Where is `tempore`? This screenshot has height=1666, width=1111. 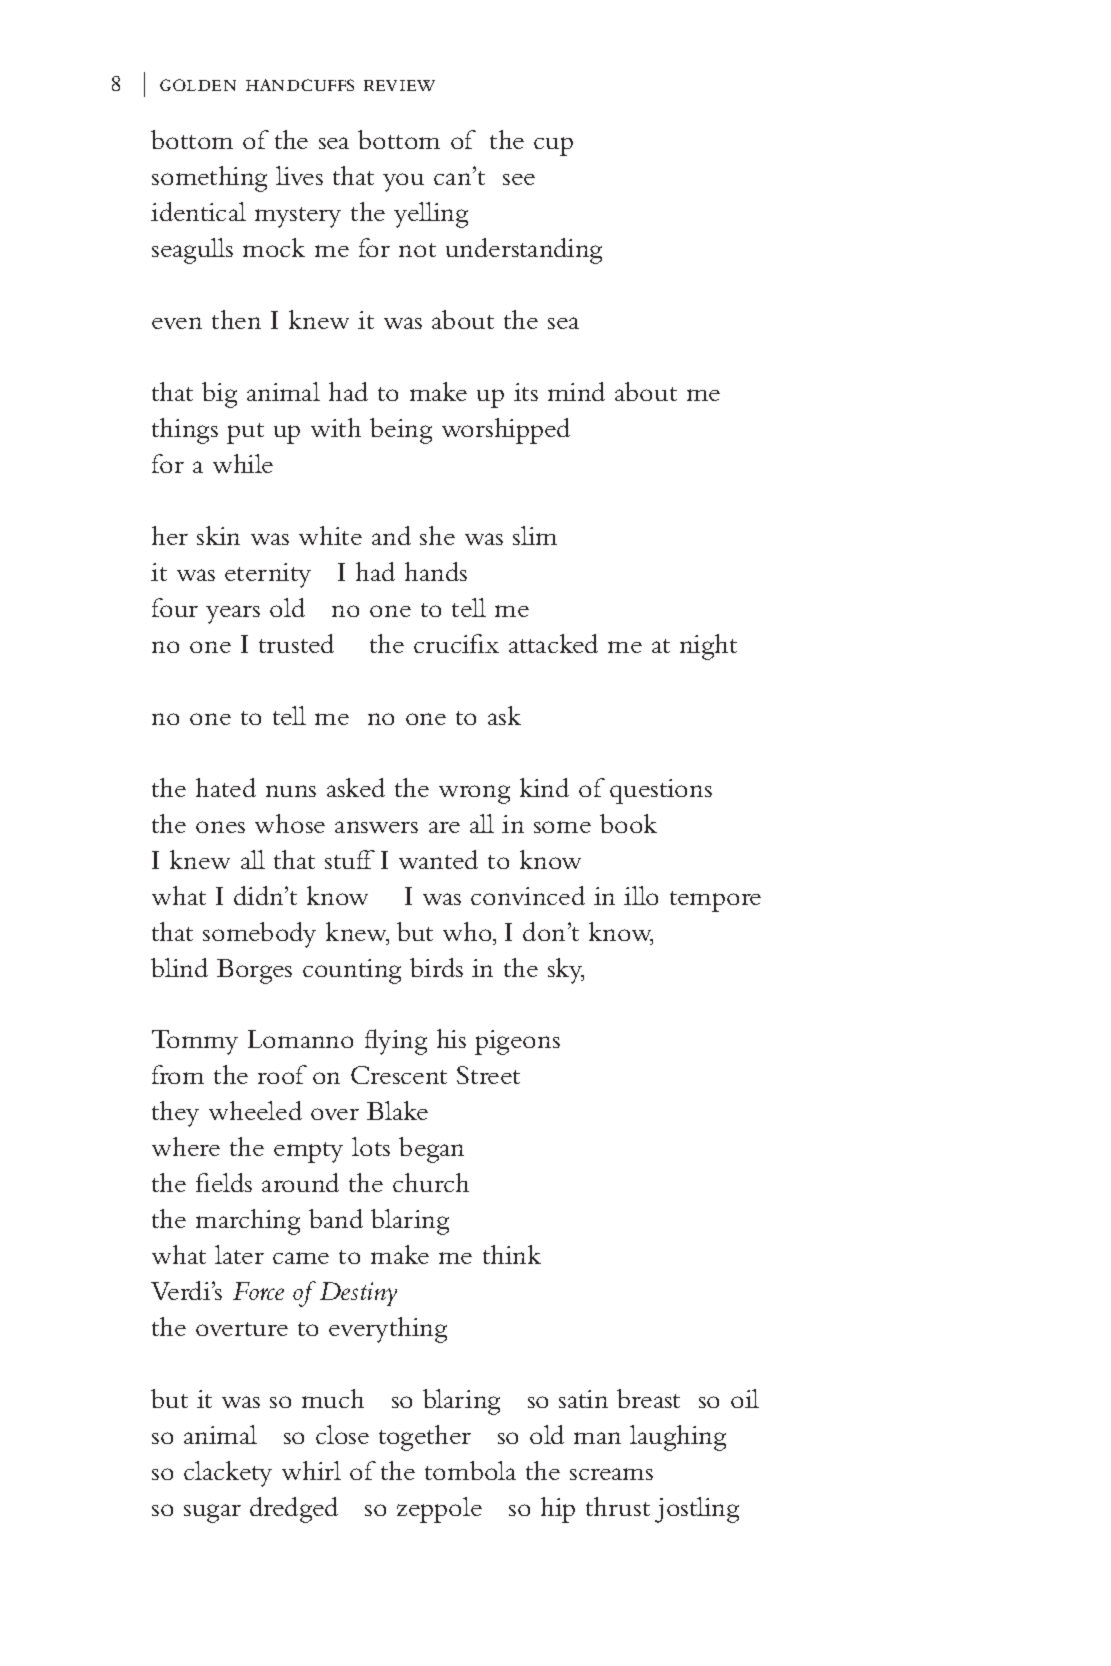
tempore is located at coordinates (715, 901).
